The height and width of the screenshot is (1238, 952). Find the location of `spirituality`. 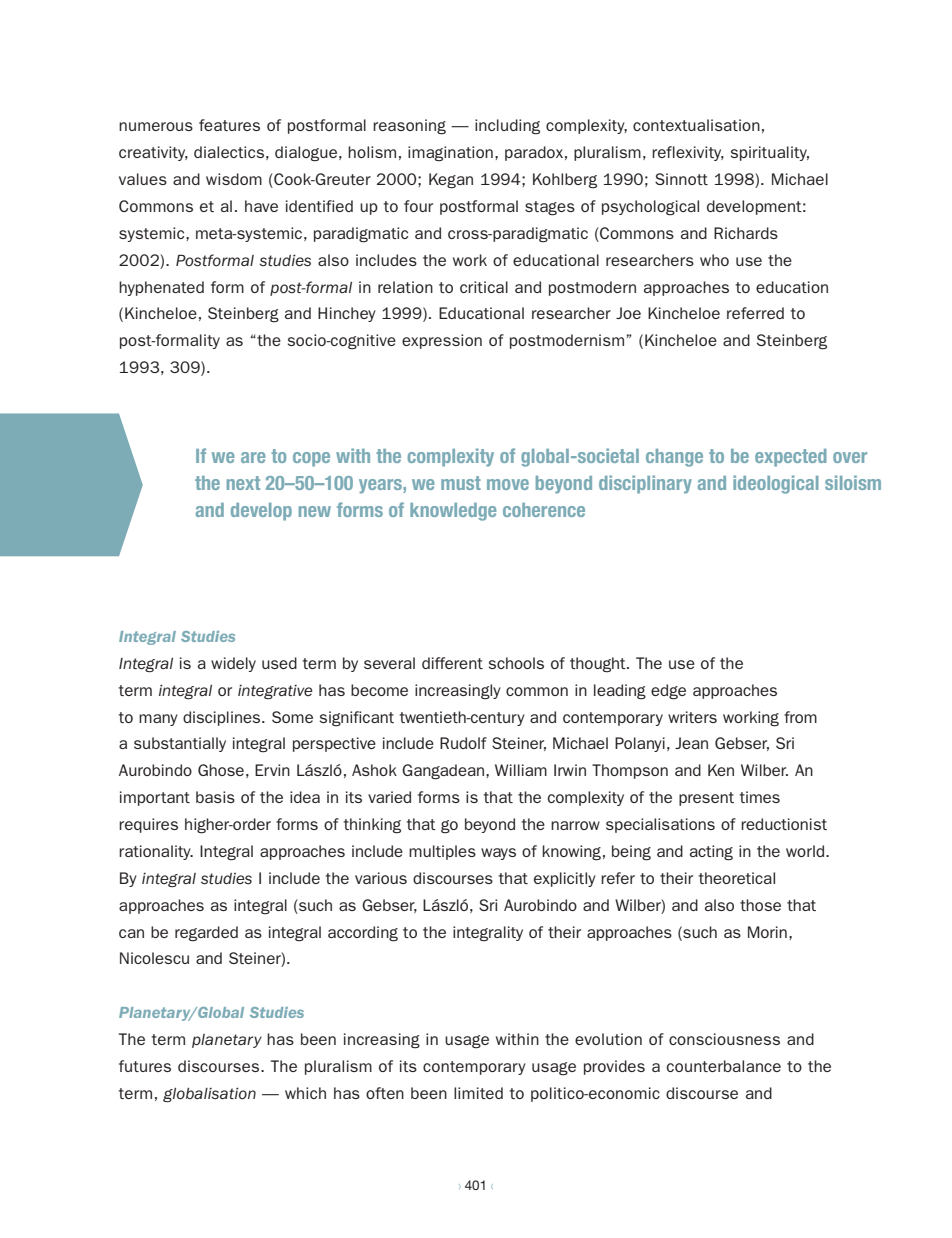

spirituality is located at coordinates (770, 153).
